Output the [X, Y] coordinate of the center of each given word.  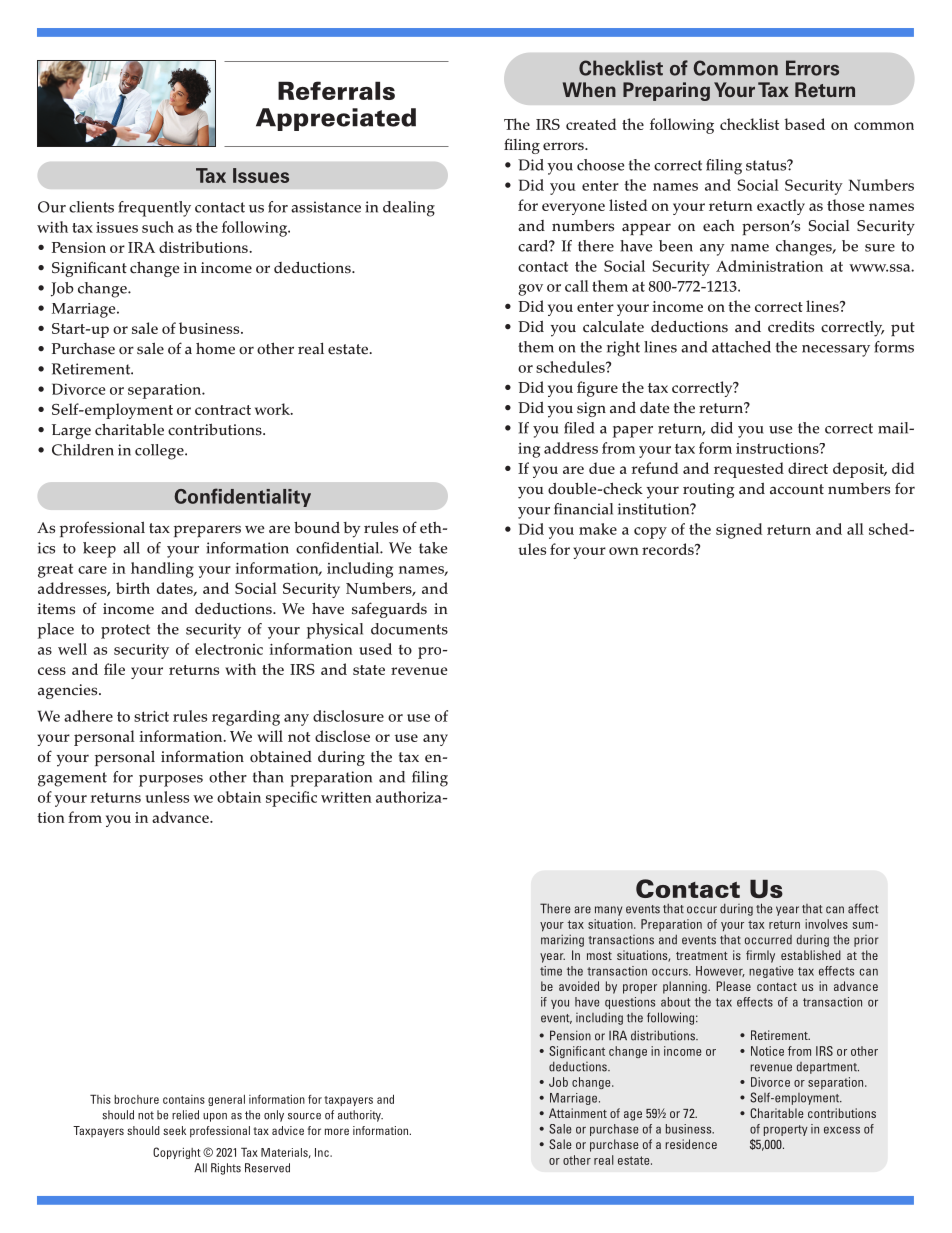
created [591, 124]
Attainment [578, 1113]
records [669, 549]
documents [409, 629]
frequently [154, 209]
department [828, 1068]
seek [174, 1130]
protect [125, 631]
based [804, 124]
